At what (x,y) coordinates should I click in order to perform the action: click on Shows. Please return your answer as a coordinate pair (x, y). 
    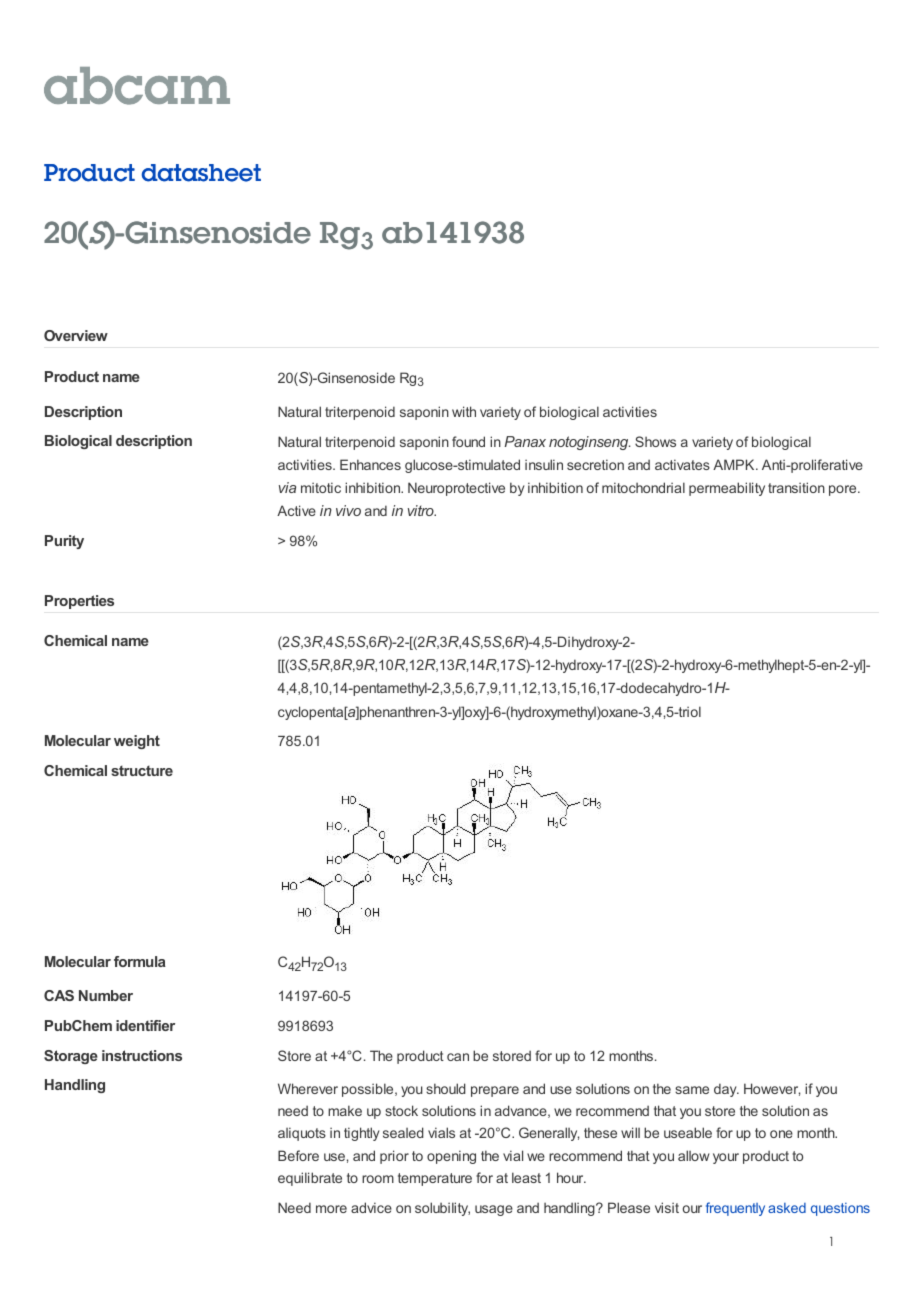
    Looking at the image, I should click on (655, 441).
